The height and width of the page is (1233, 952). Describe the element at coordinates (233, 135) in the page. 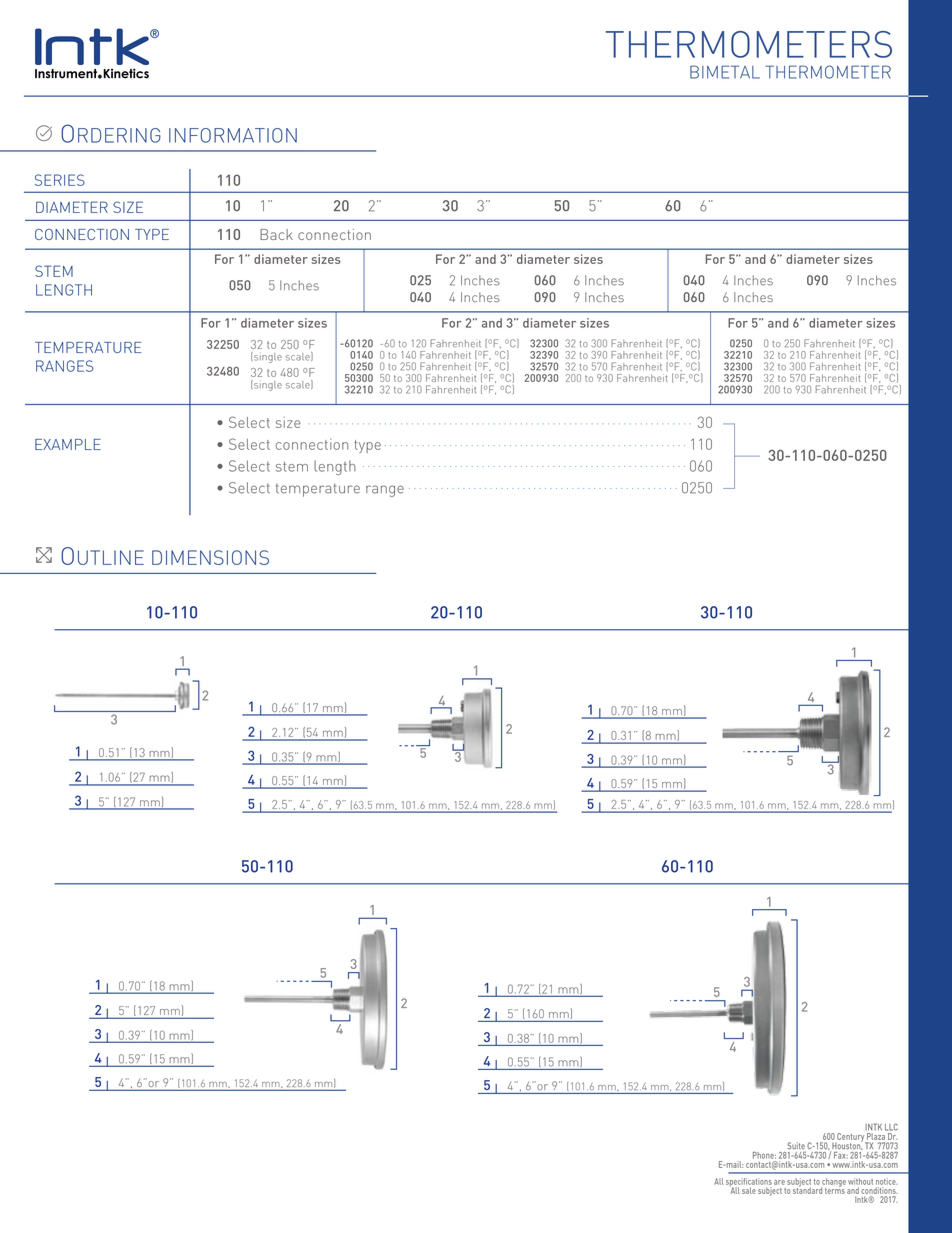

I see `INFORMATION` at that location.
